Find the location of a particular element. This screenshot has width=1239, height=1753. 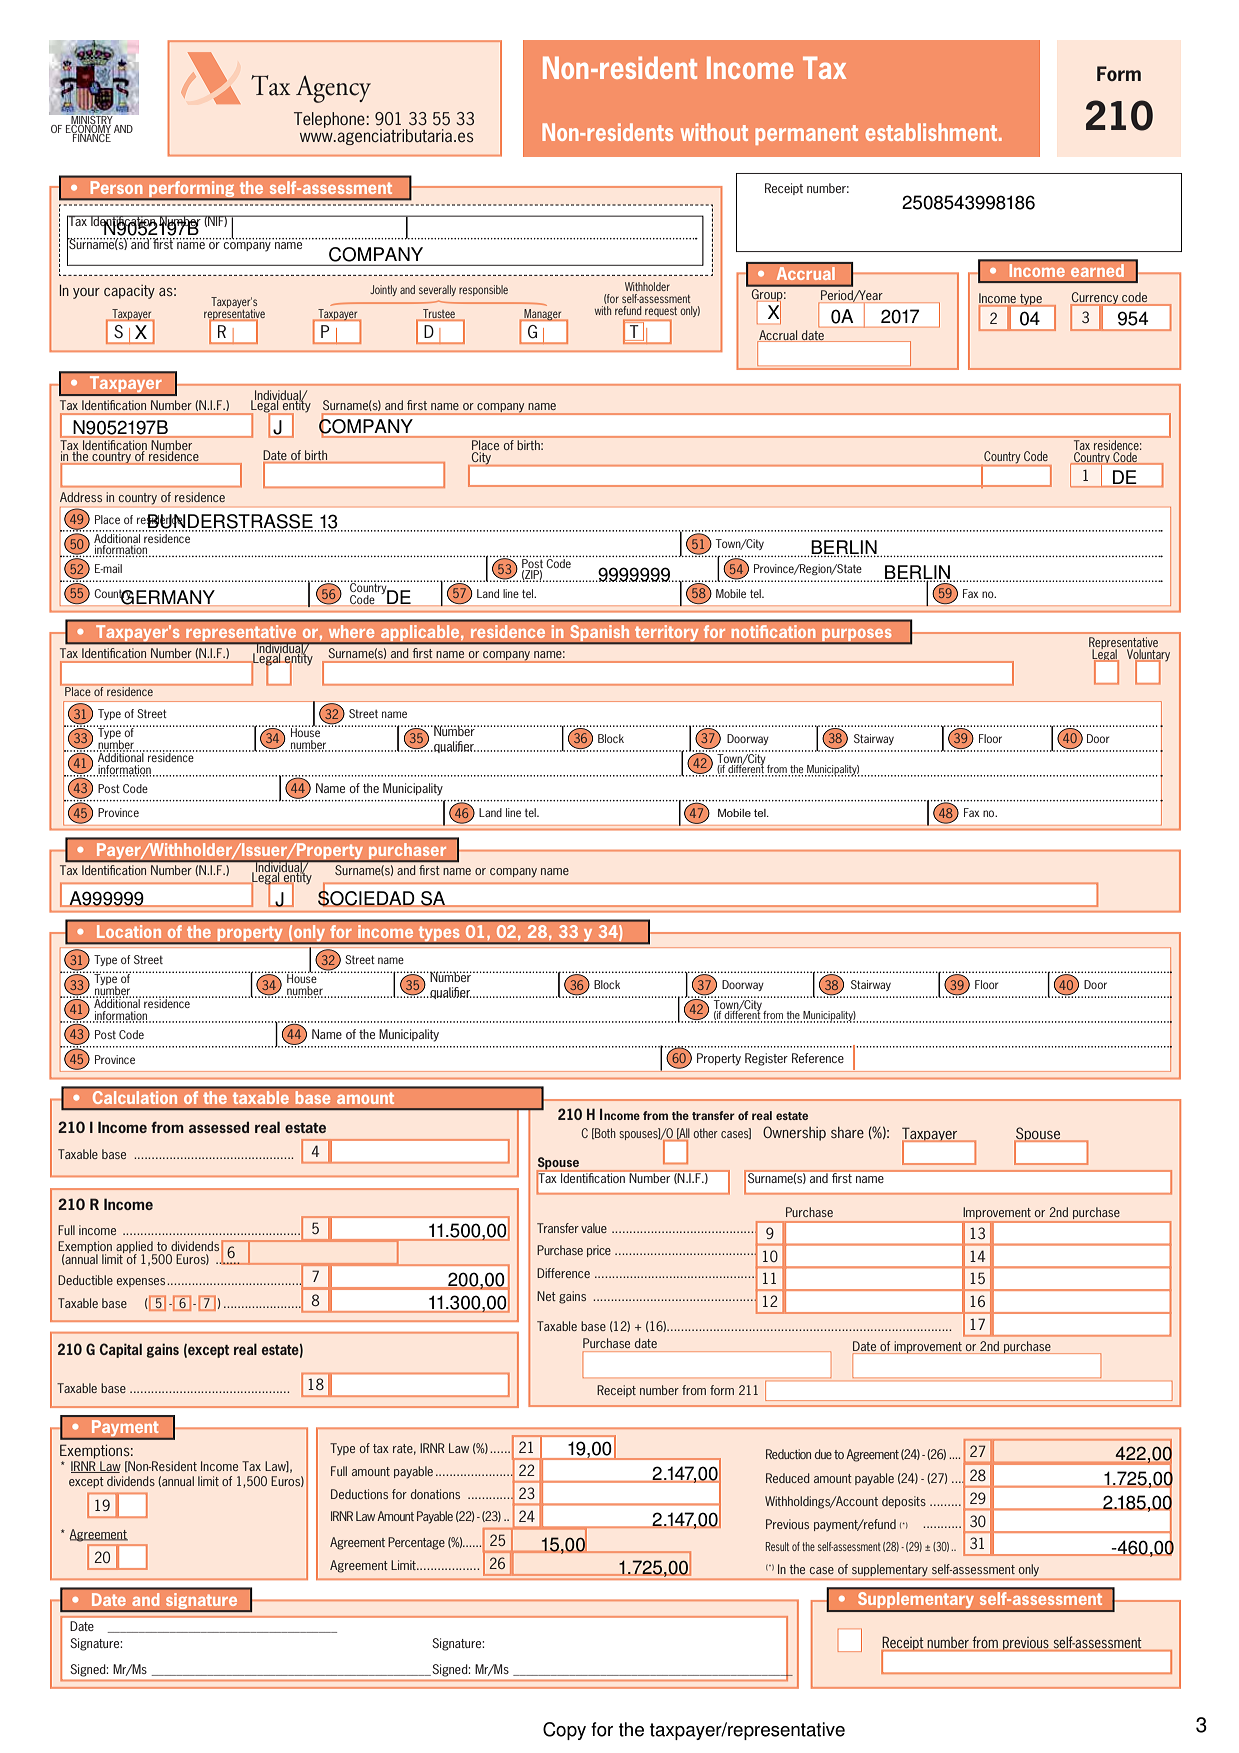

Difference is located at coordinates (563, 1273).
